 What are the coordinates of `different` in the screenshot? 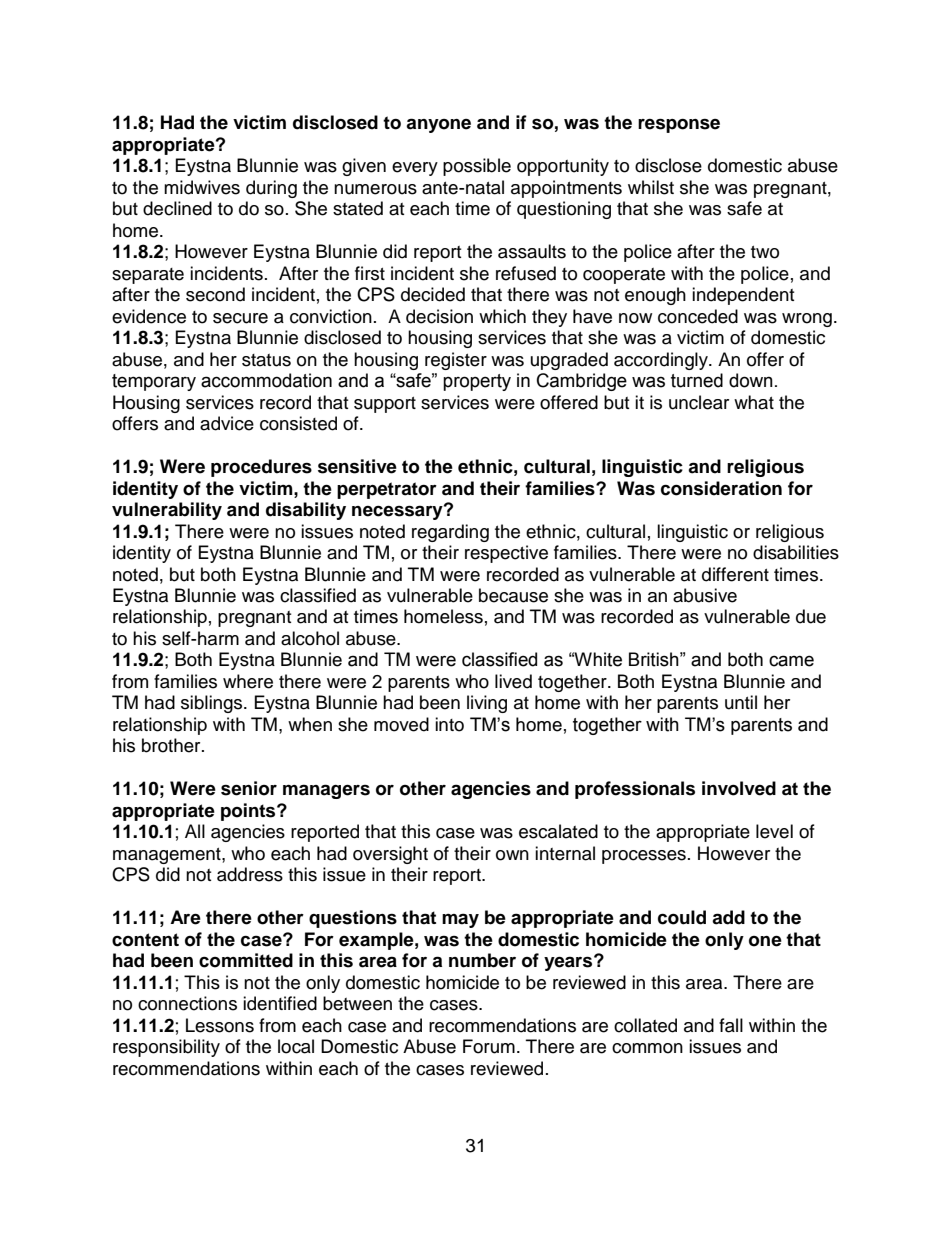 It's located at (735, 574).
